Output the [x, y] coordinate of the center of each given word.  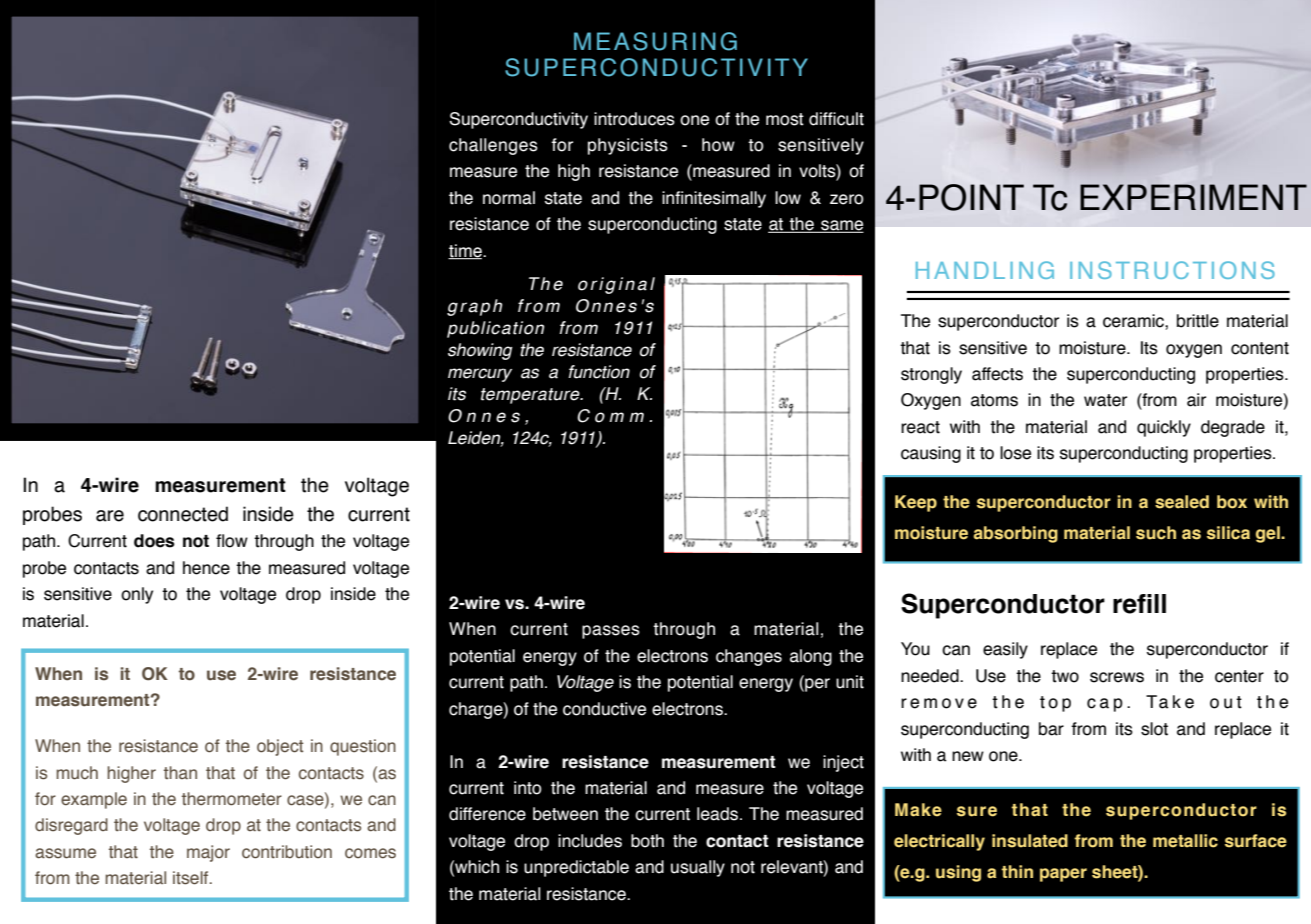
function [599, 372]
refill [1139, 604]
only [137, 595]
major [208, 853]
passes [611, 632]
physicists [628, 146]
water [1105, 400]
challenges [493, 146]
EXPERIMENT [1193, 197]
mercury [480, 375]
